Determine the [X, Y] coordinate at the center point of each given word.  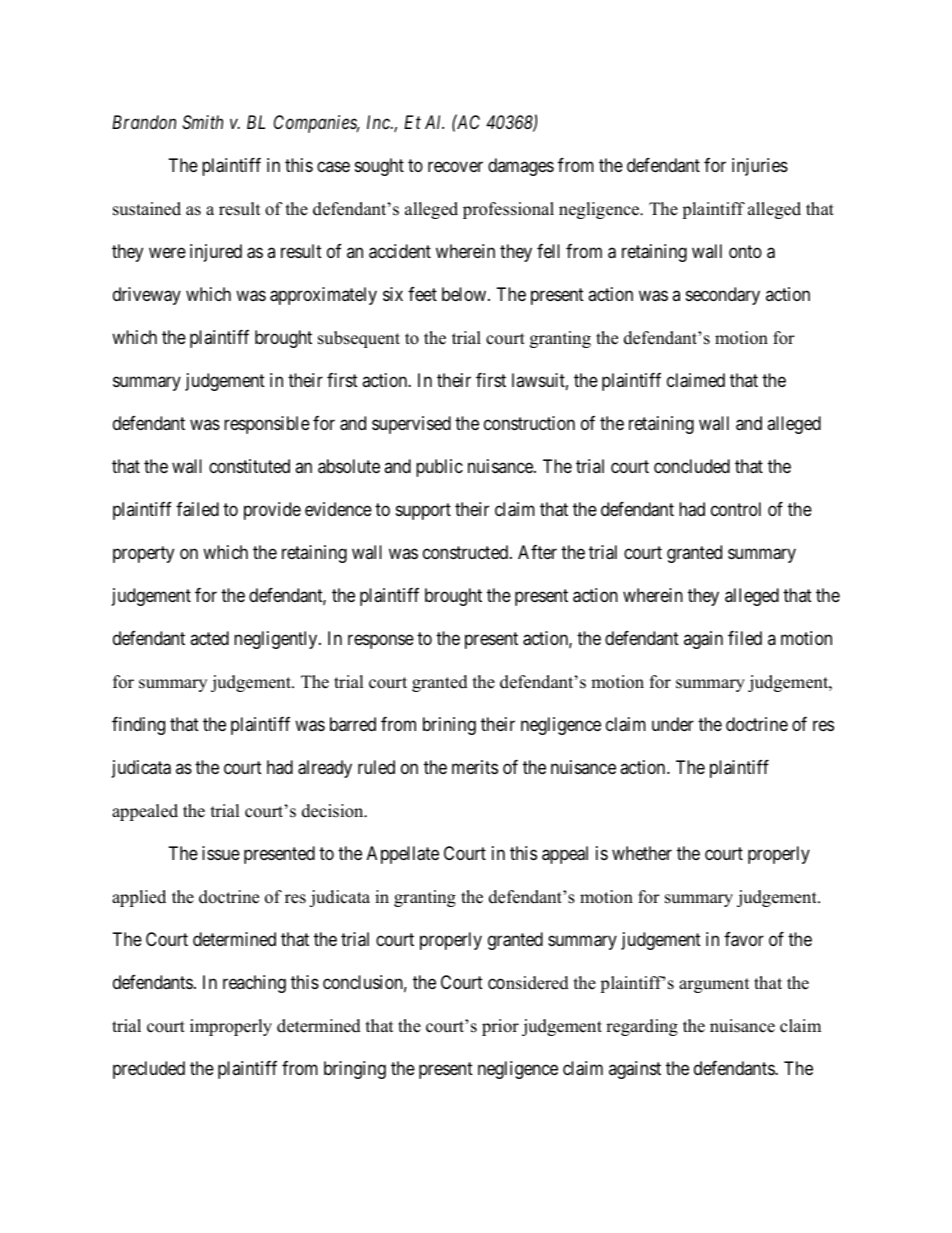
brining [449, 726]
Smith [202, 122]
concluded [692, 466]
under [673, 724]
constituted [249, 466]
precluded [149, 1070]
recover [455, 166]
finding [138, 726]
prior [500, 1027]
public [439, 468]
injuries [760, 167]
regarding [642, 1027]
